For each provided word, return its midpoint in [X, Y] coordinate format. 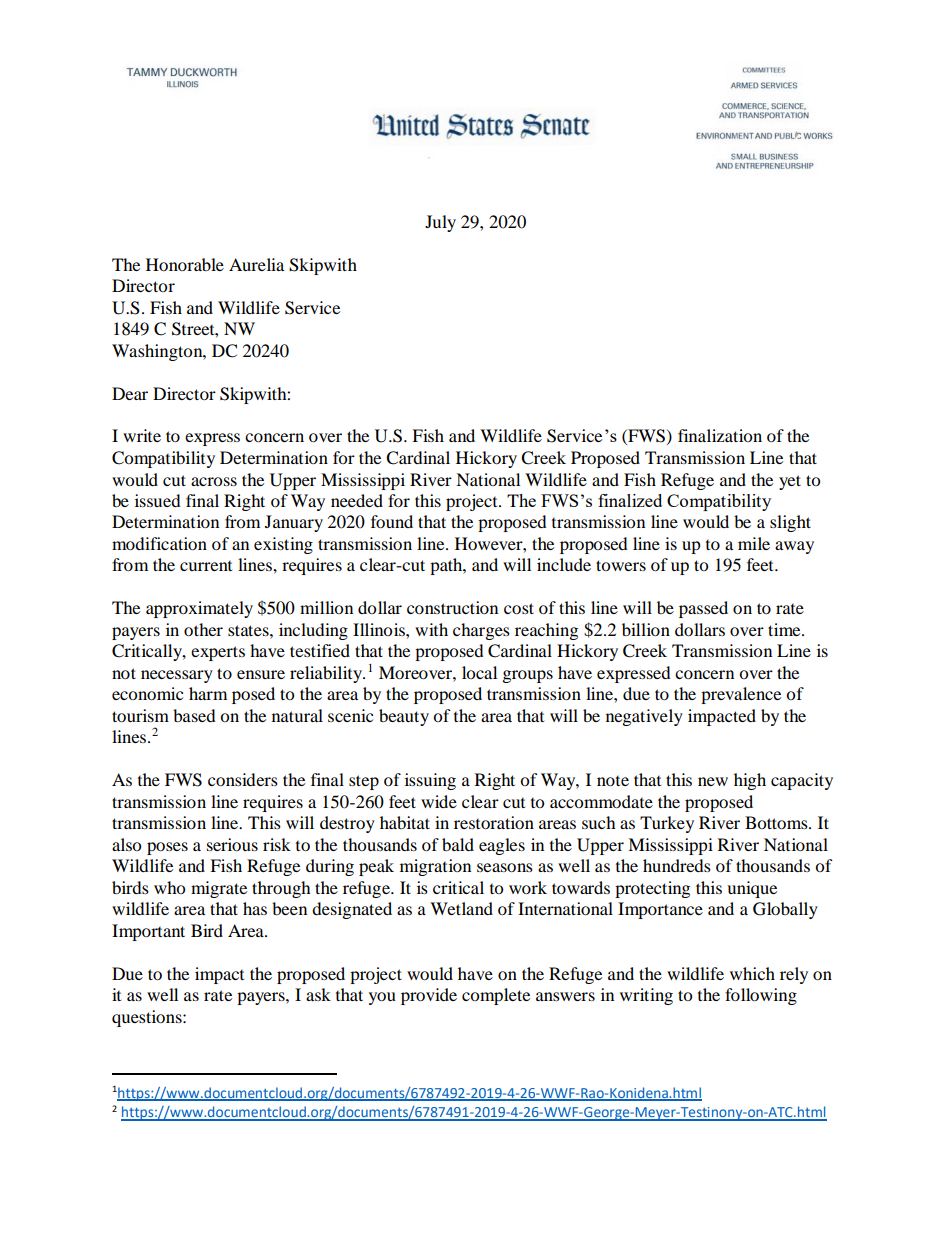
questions [148, 1018]
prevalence [741, 695]
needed [357, 500]
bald [458, 844]
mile [754, 543]
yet [790, 482]
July [440, 223]
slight [790, 523]
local [479, 672]
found [392, 521]
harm [208, 693]
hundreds [677, 865]
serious [232, 844]
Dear [130, 393]
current [206, 566]
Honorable [185, 264]
